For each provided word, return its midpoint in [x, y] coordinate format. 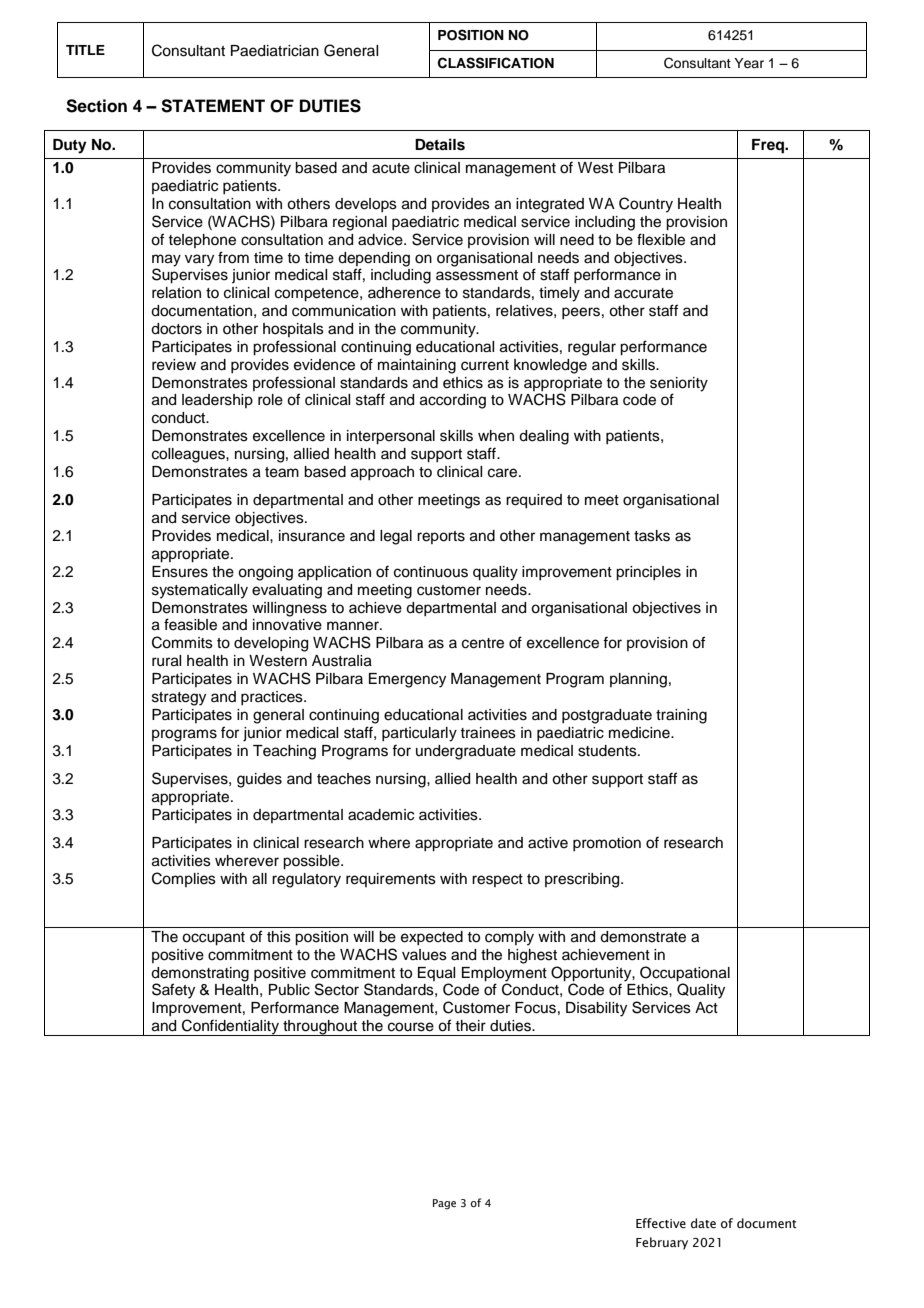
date [703, 1223]
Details [440, 144]
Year [749, 63]
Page [444, 1204]
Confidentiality [231, 1027]
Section [96, 106]
